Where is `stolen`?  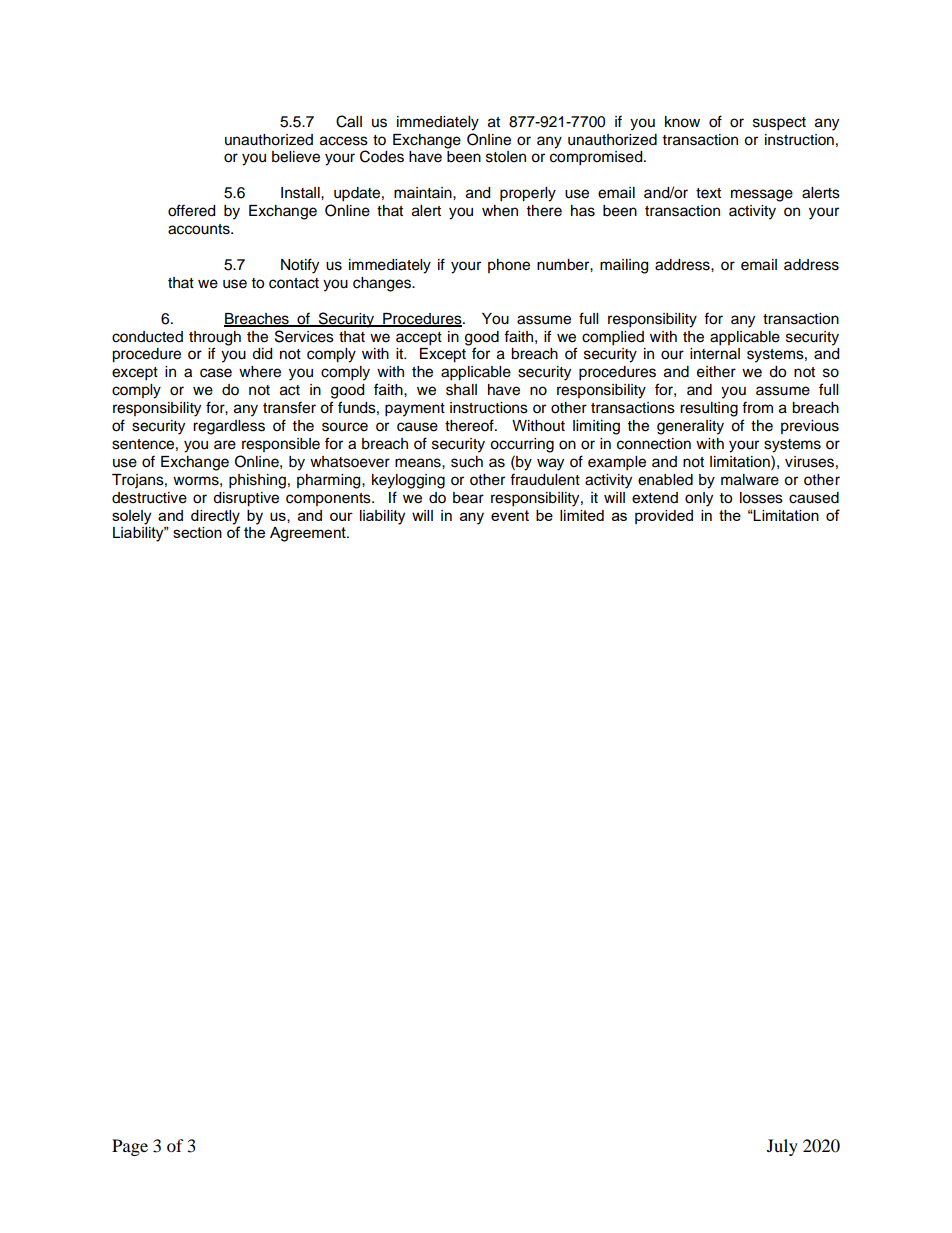 stolen is located at coordinates (506, 157).
